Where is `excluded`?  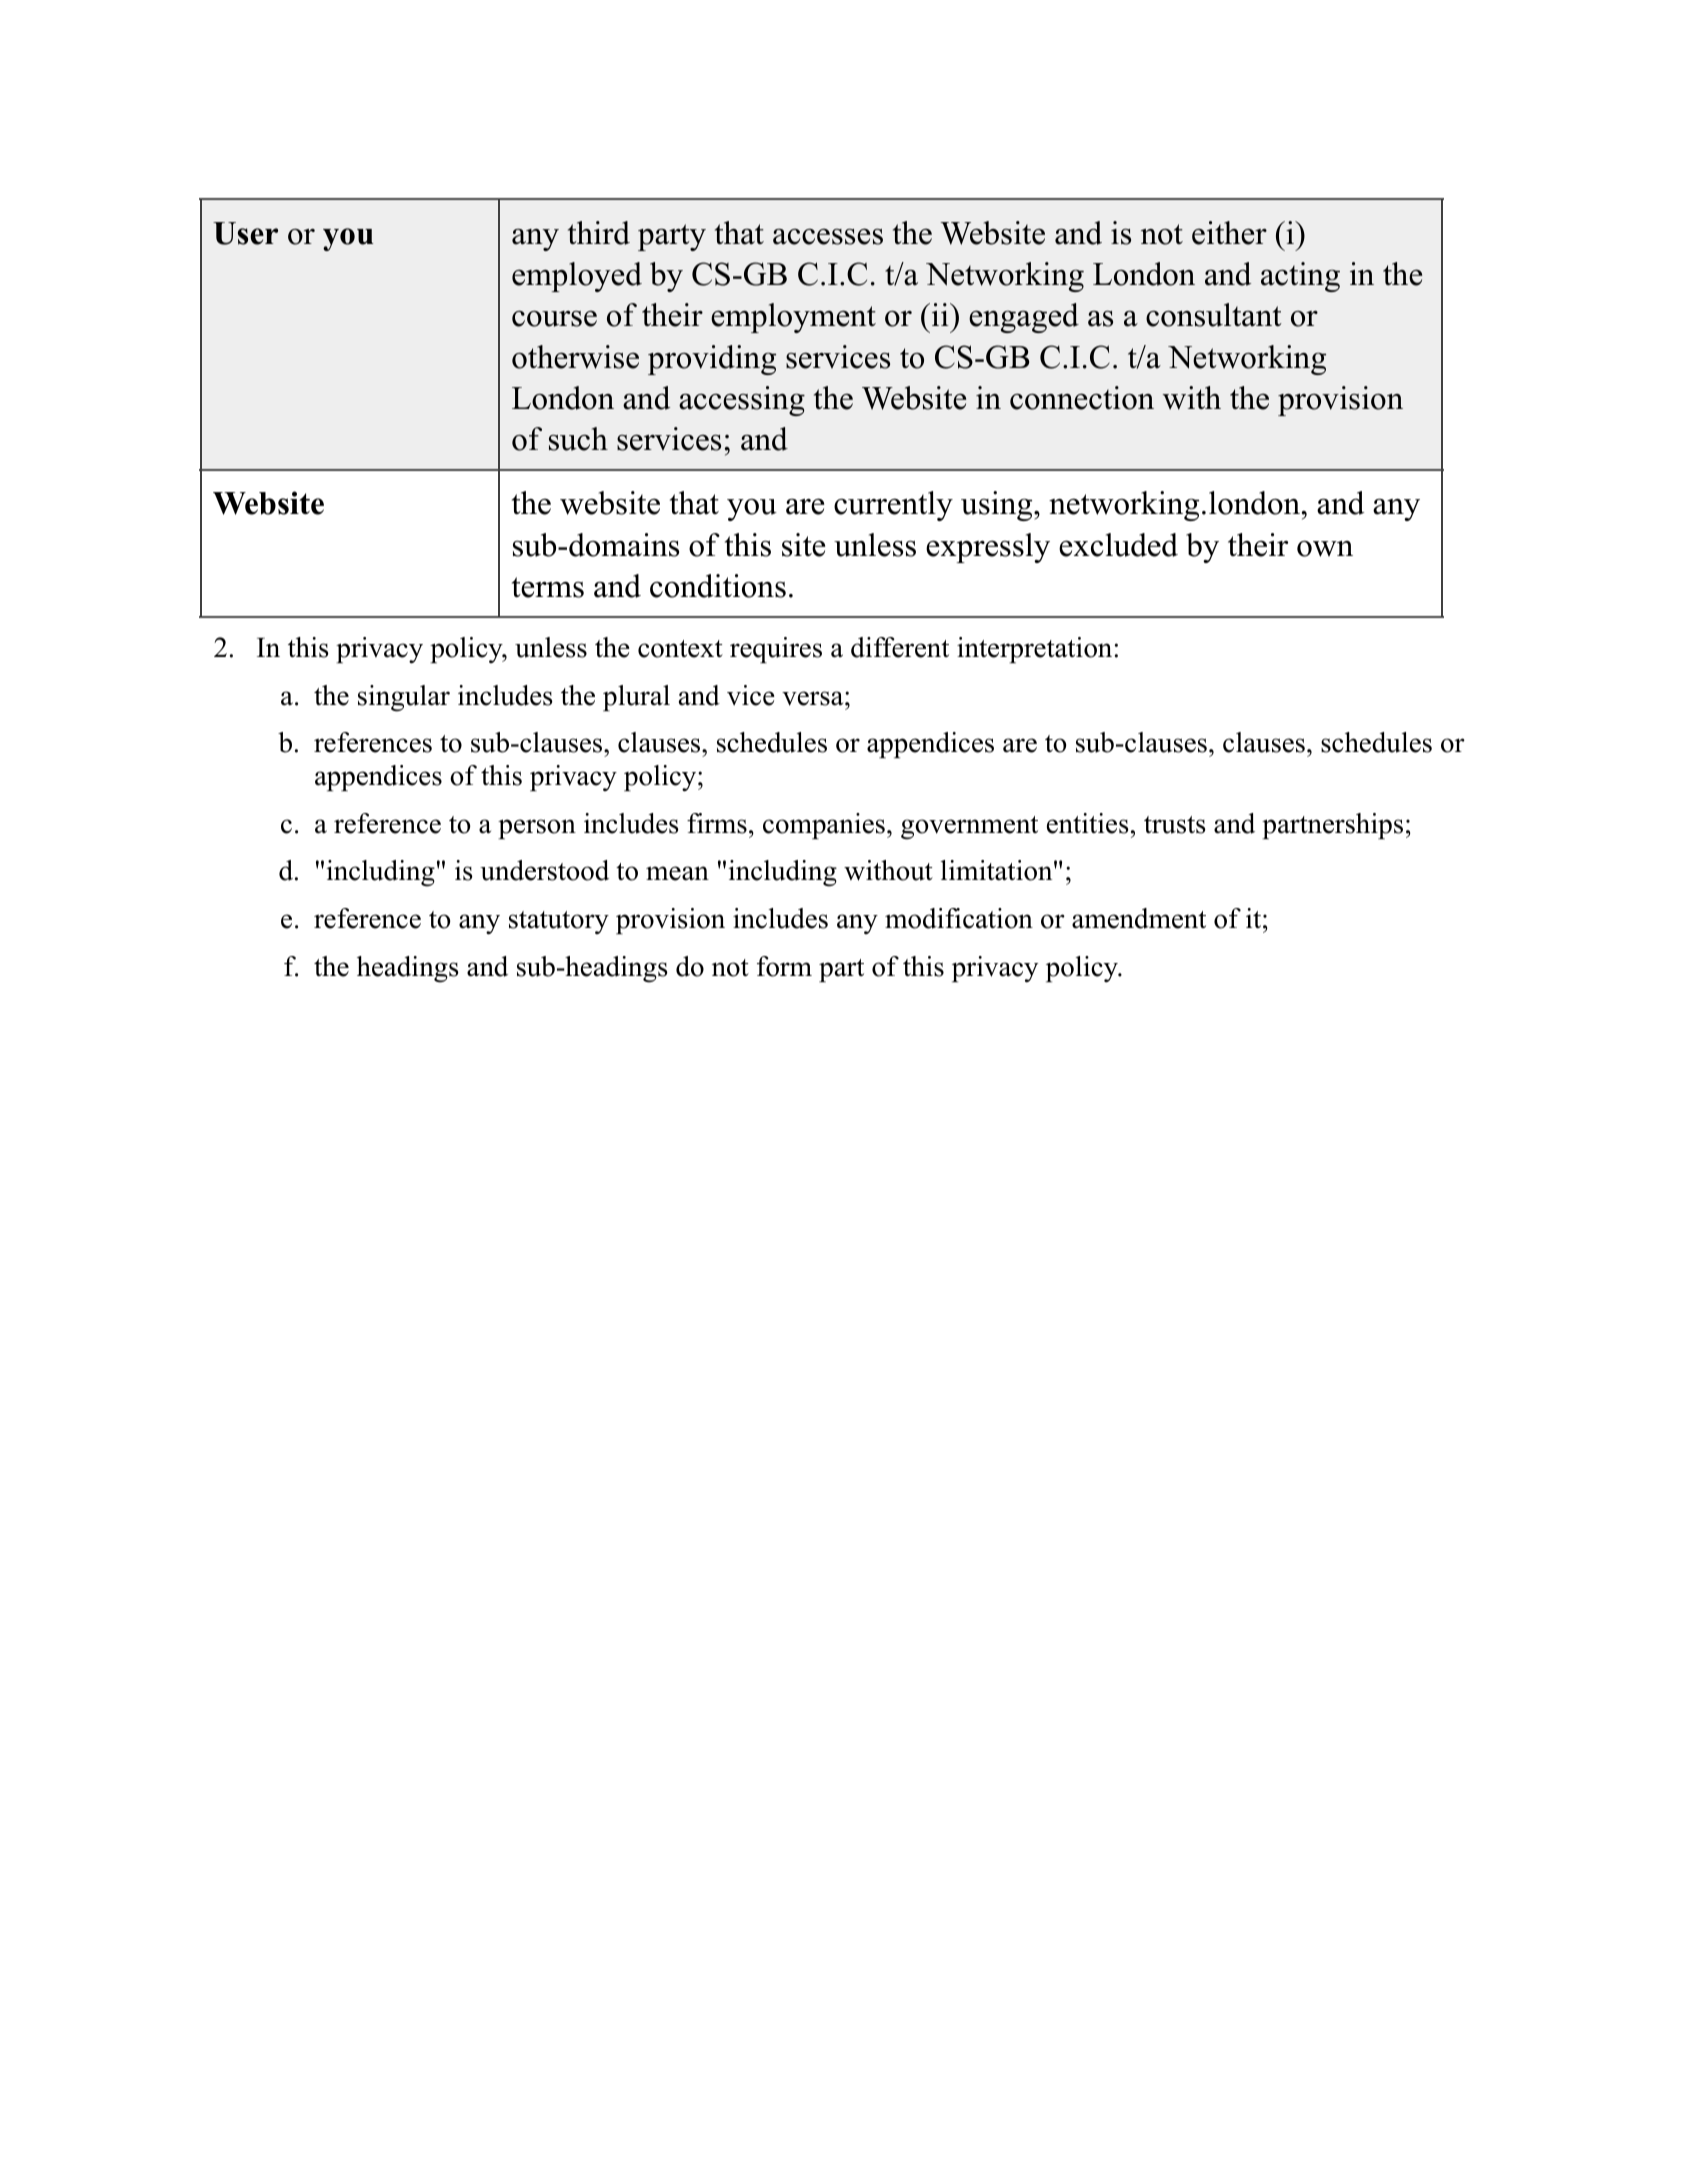
excluded is located at coordinates (1118, 545).
